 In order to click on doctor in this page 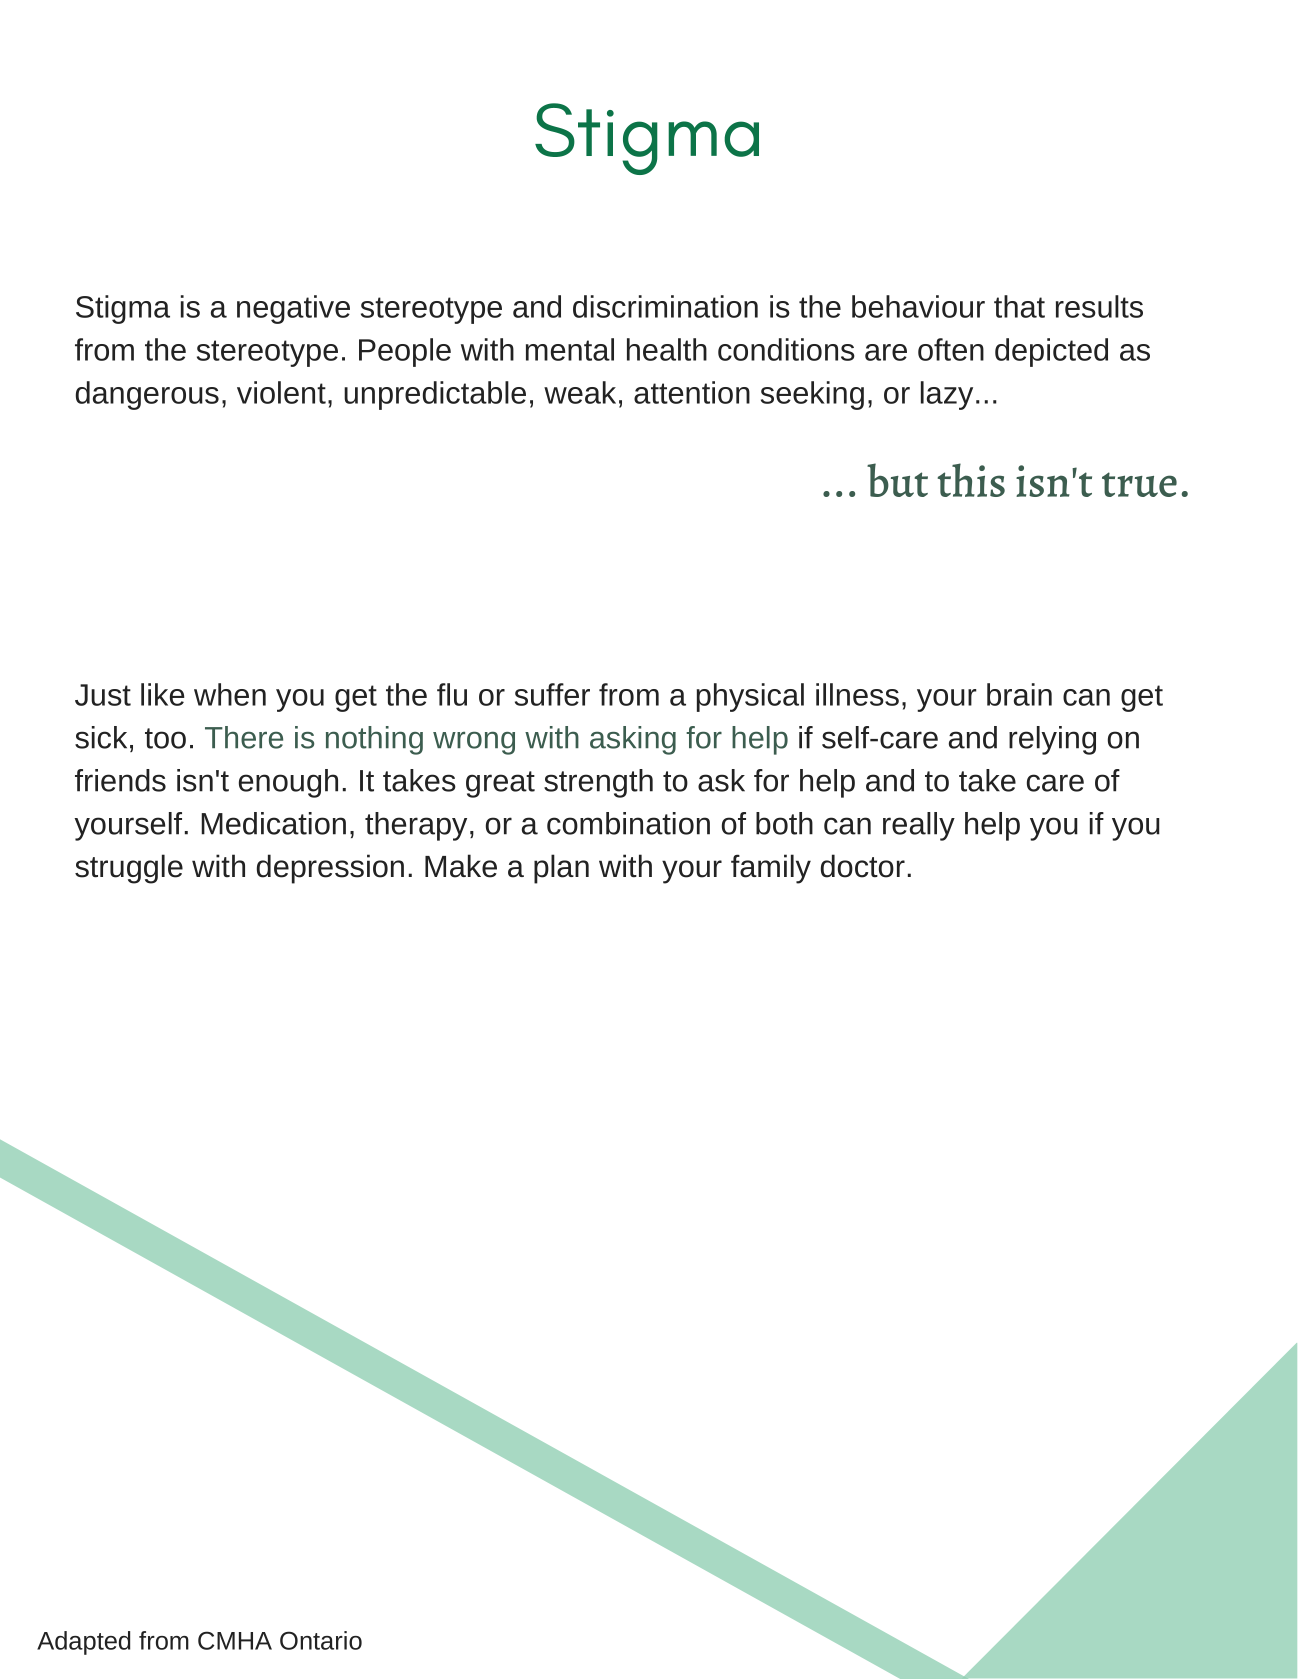, I will do `click(863, 866)`.
